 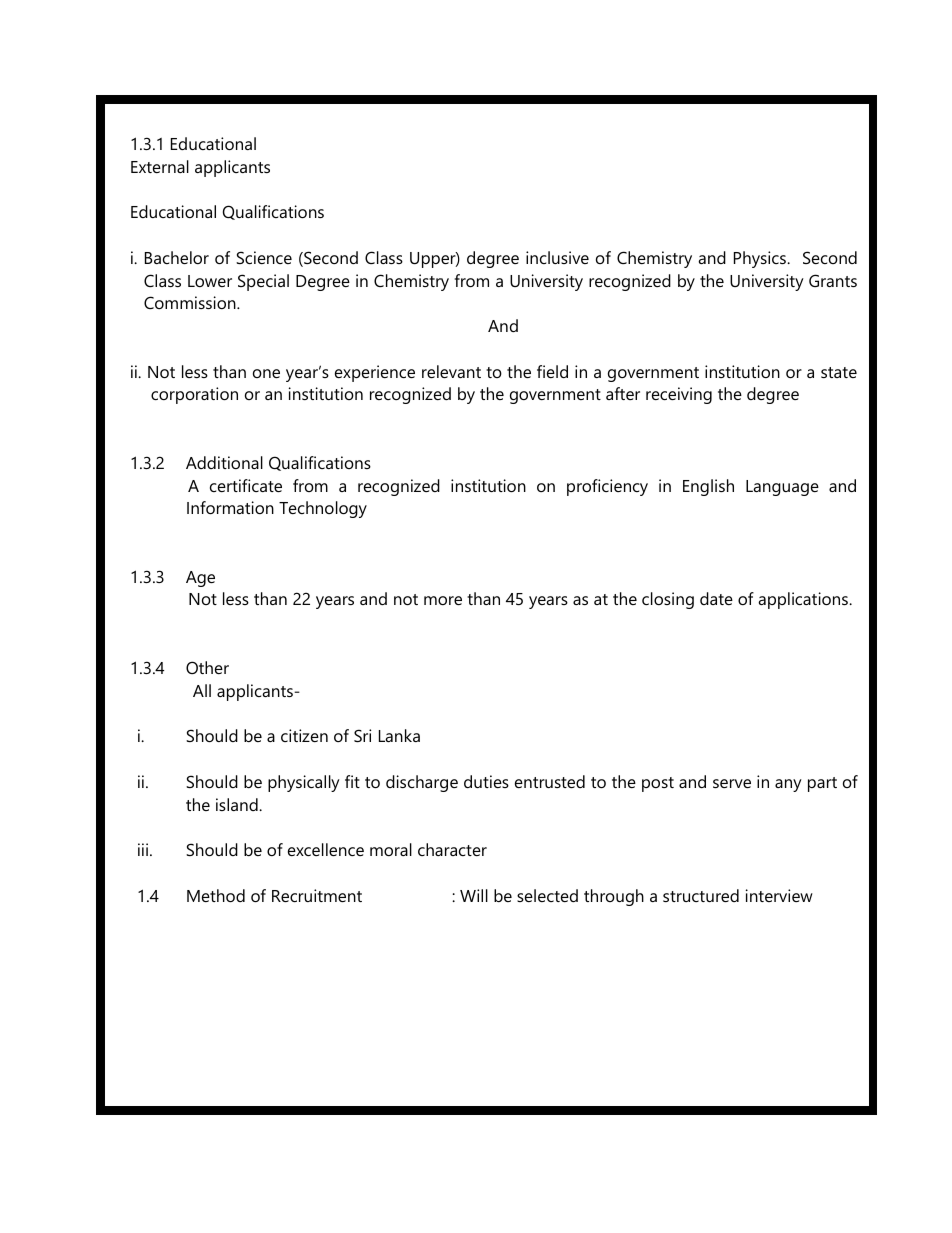 I want to click on External, so click(x=160, y=166).
